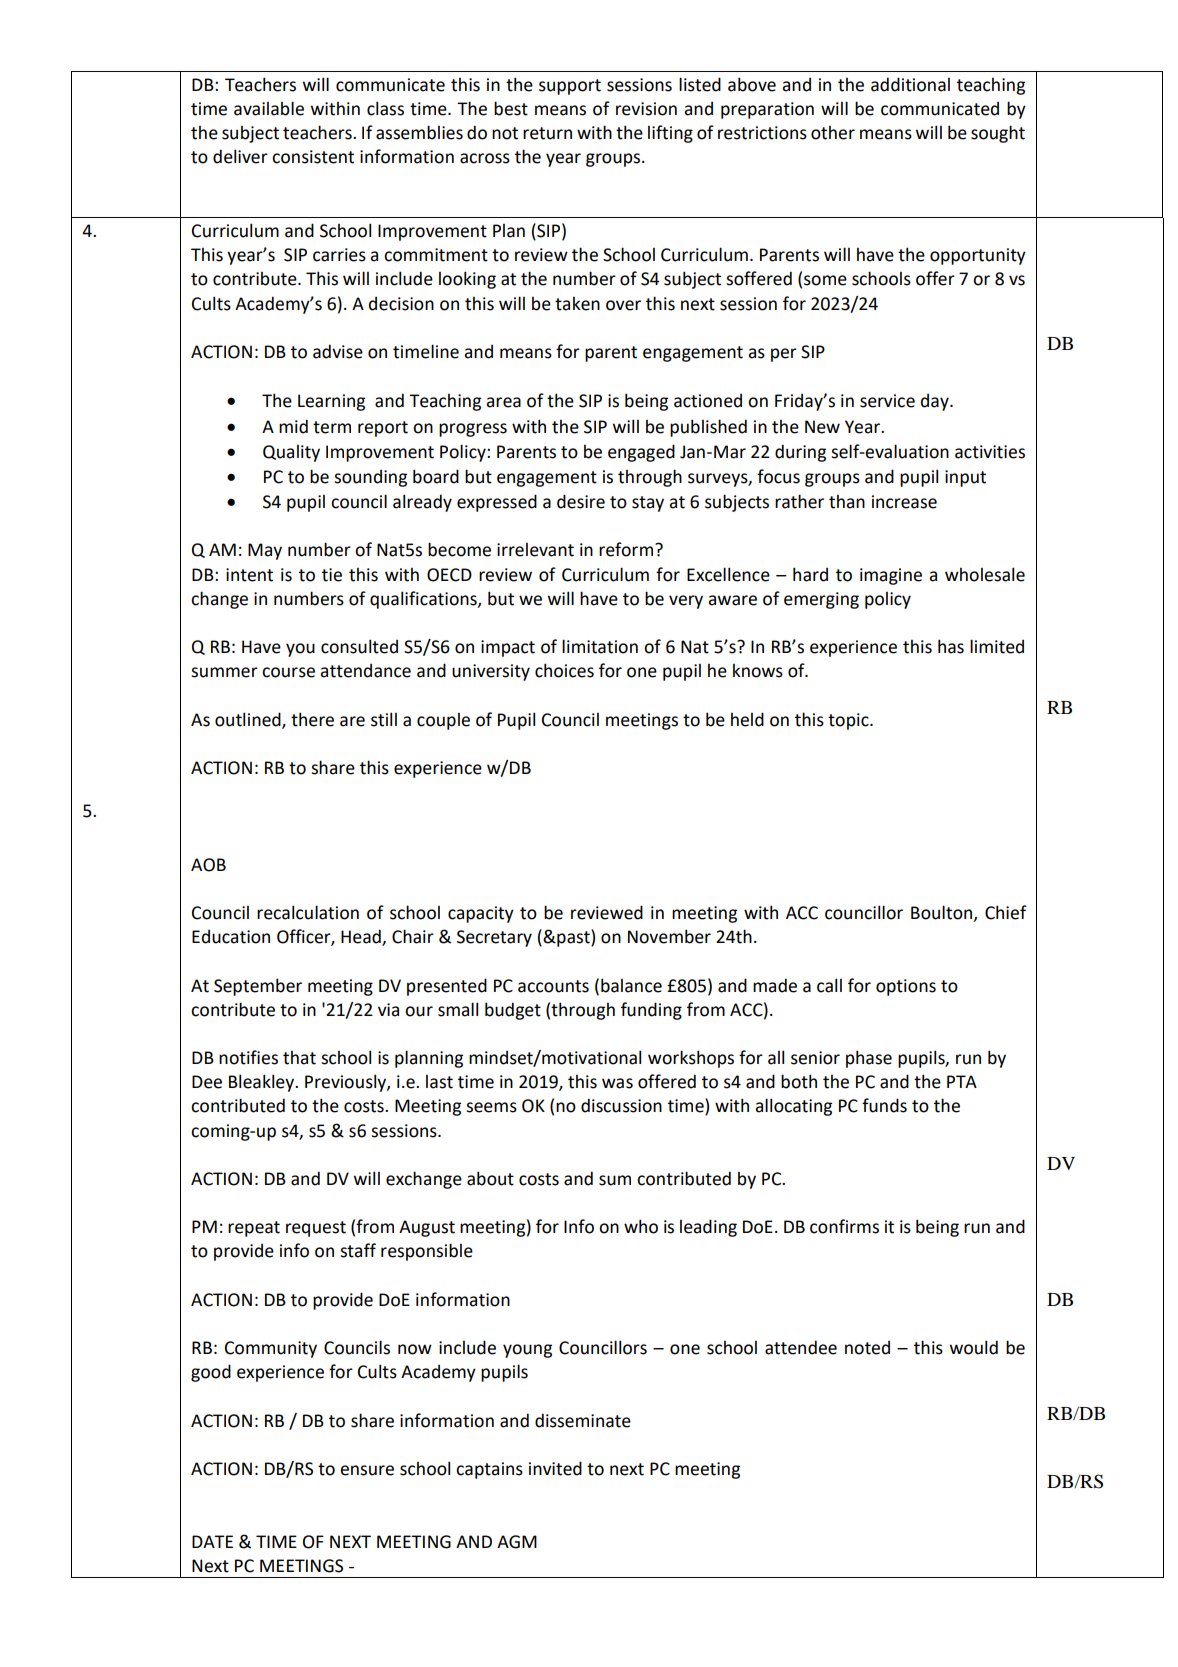  Describe the element at coordinates (646, 109) in the document. I see `revision` at that location.
